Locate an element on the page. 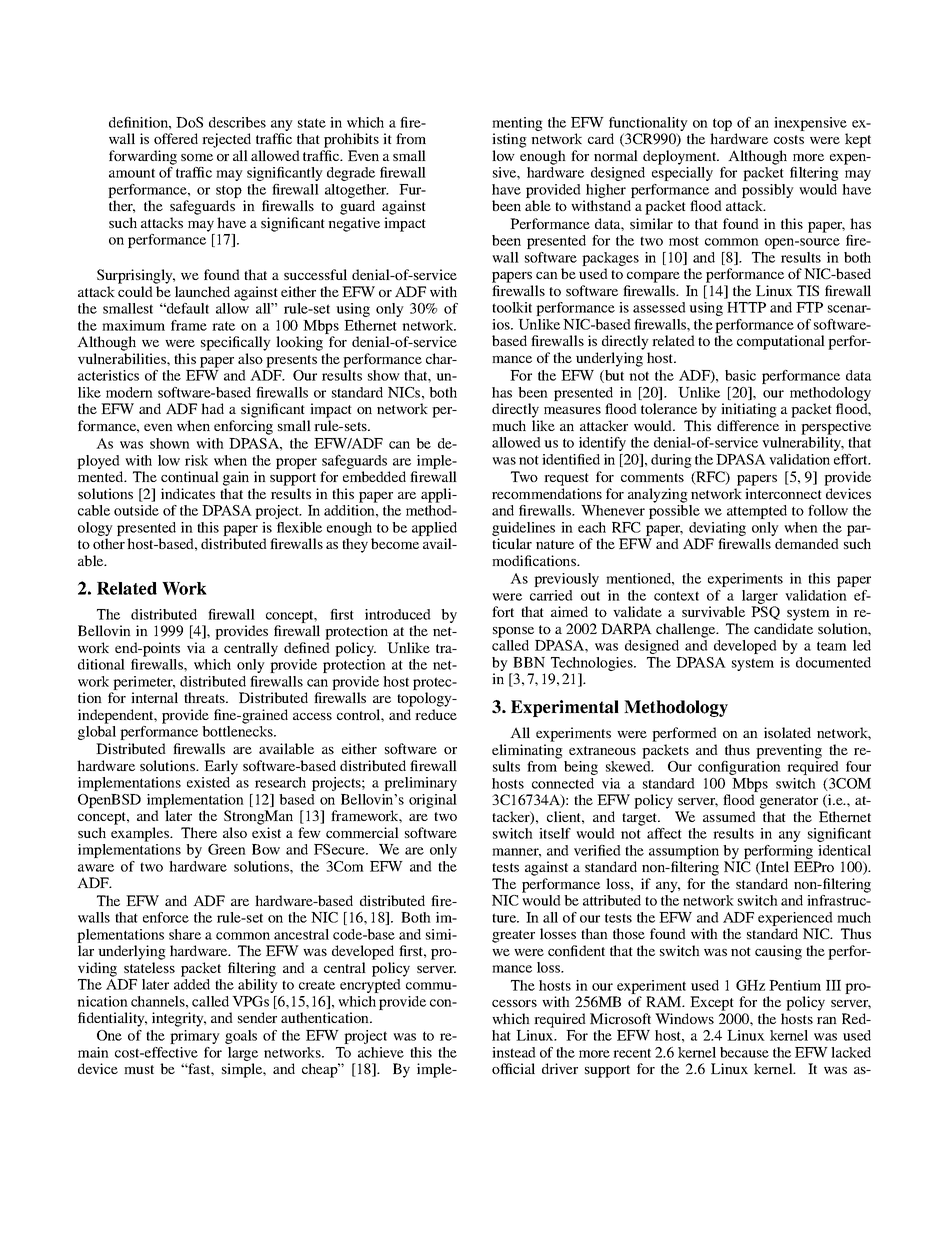 The width and height of the page is (952, 1233). primary is located at coordinates (195, 1037).
